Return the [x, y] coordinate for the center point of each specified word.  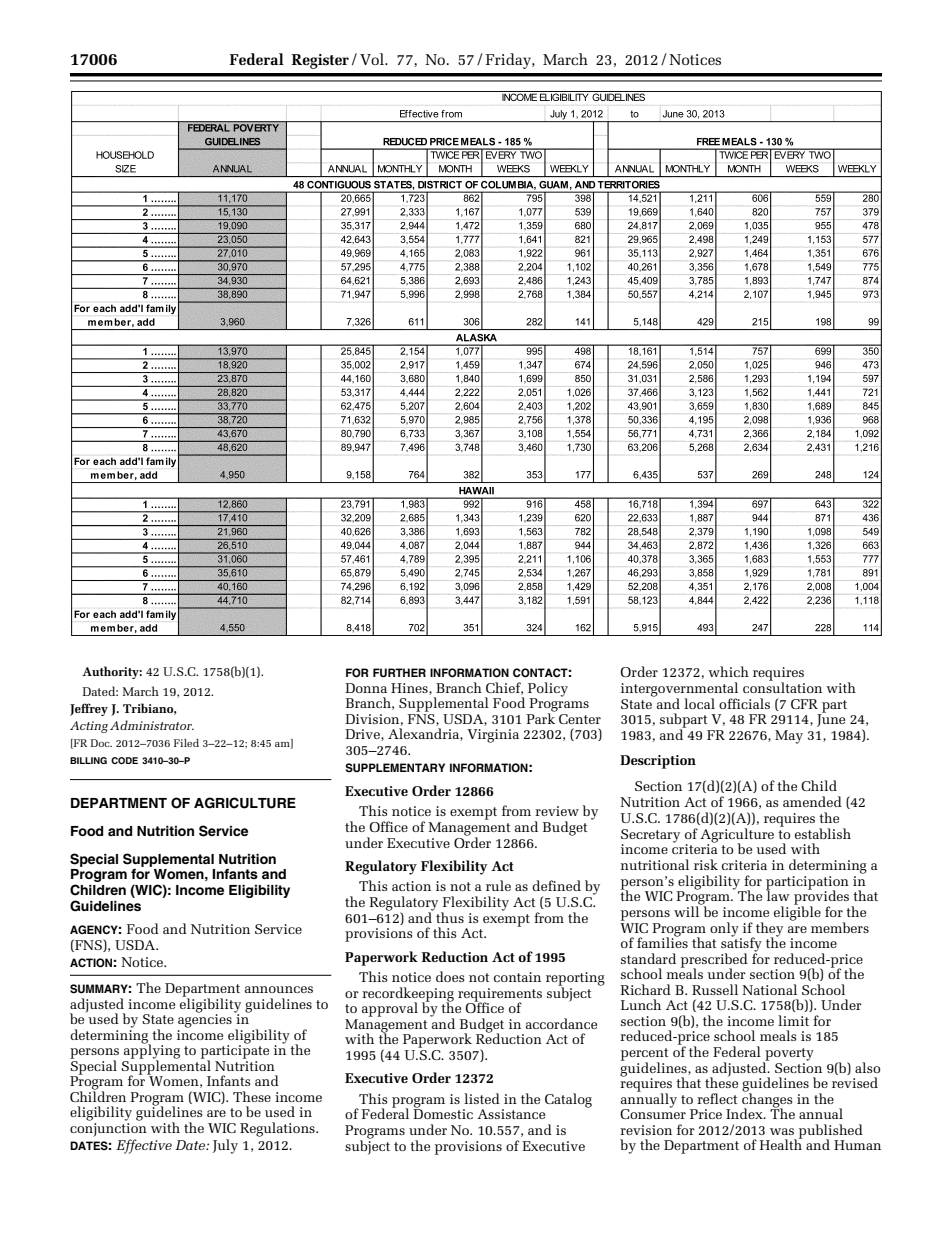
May [789, 737]
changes [767, 1100]
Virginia [493, 736]
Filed [186, 743]
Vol [373, 59]
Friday [509, 61]
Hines [410, 689]
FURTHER [399, 673]
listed [482, 1098]
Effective [144, 1146]
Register [320, 61]
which [728, 671]
